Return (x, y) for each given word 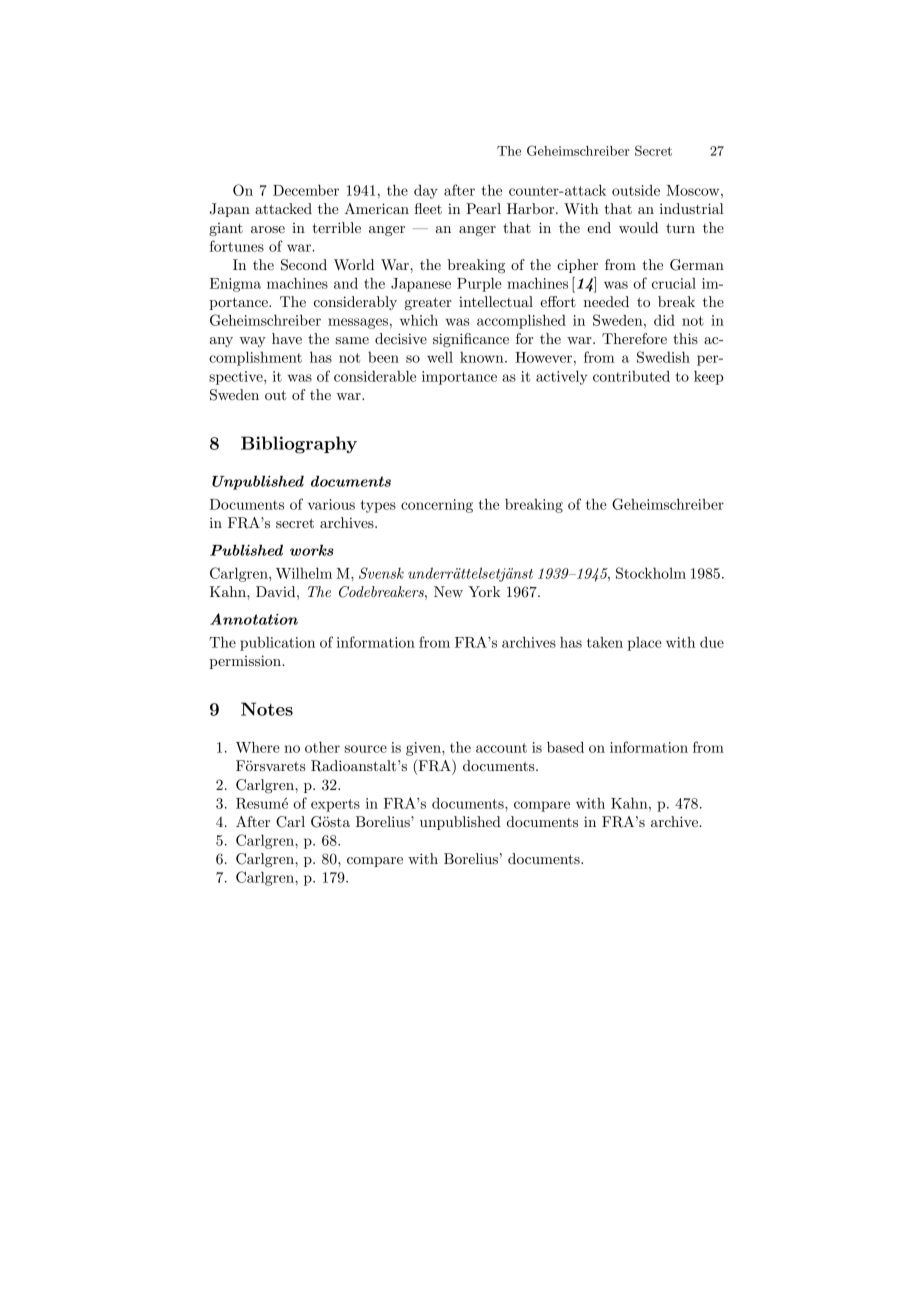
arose (268, 229)
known (483, 357)
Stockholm (651, 573)
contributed (631, 376)
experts (335, 805)
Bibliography (299, 445)
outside (636, 190)
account (501, 748)
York (484, 591)
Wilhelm (304, 573)
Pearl (483, 208)
